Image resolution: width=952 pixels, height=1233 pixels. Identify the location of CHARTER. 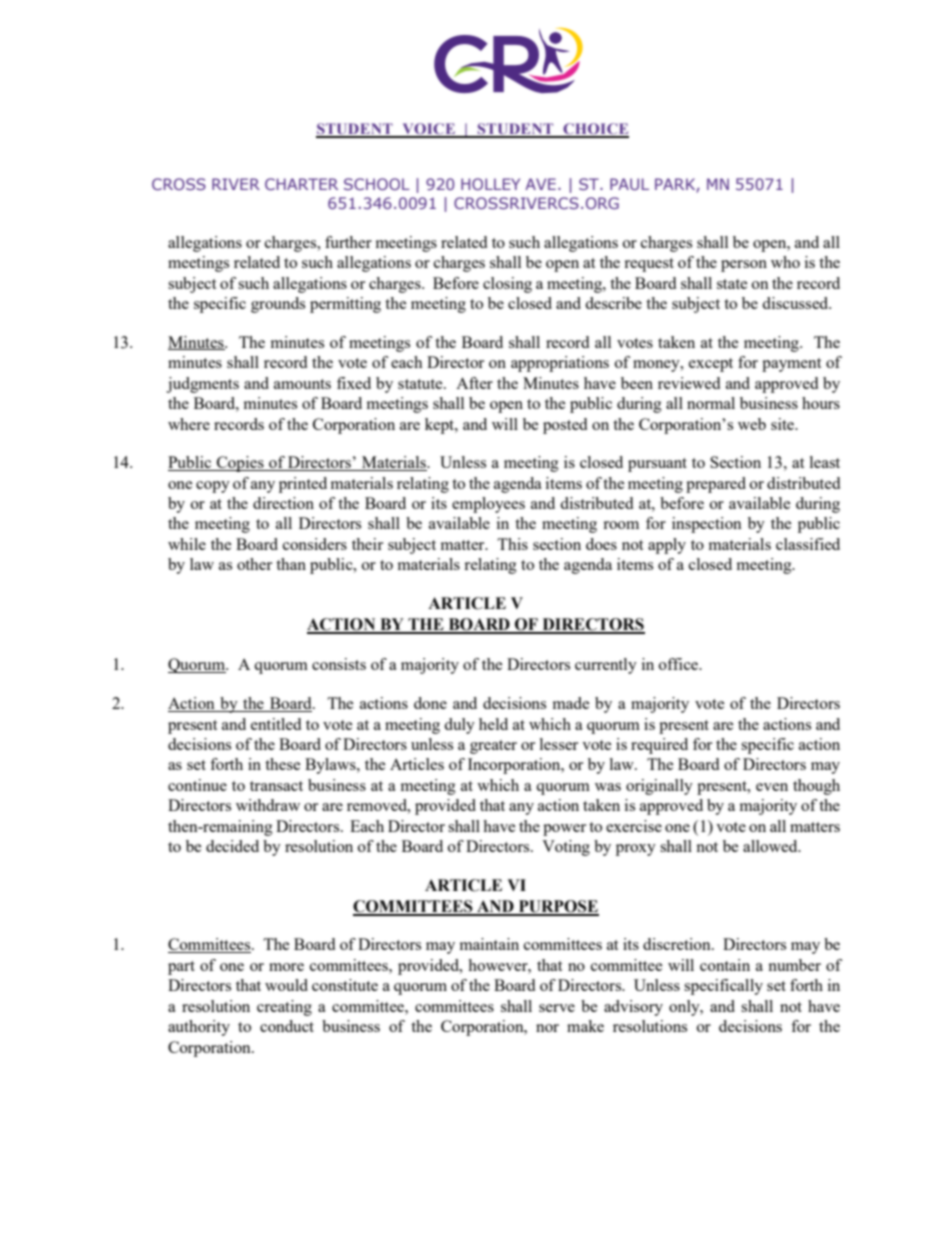
(301, 184).
